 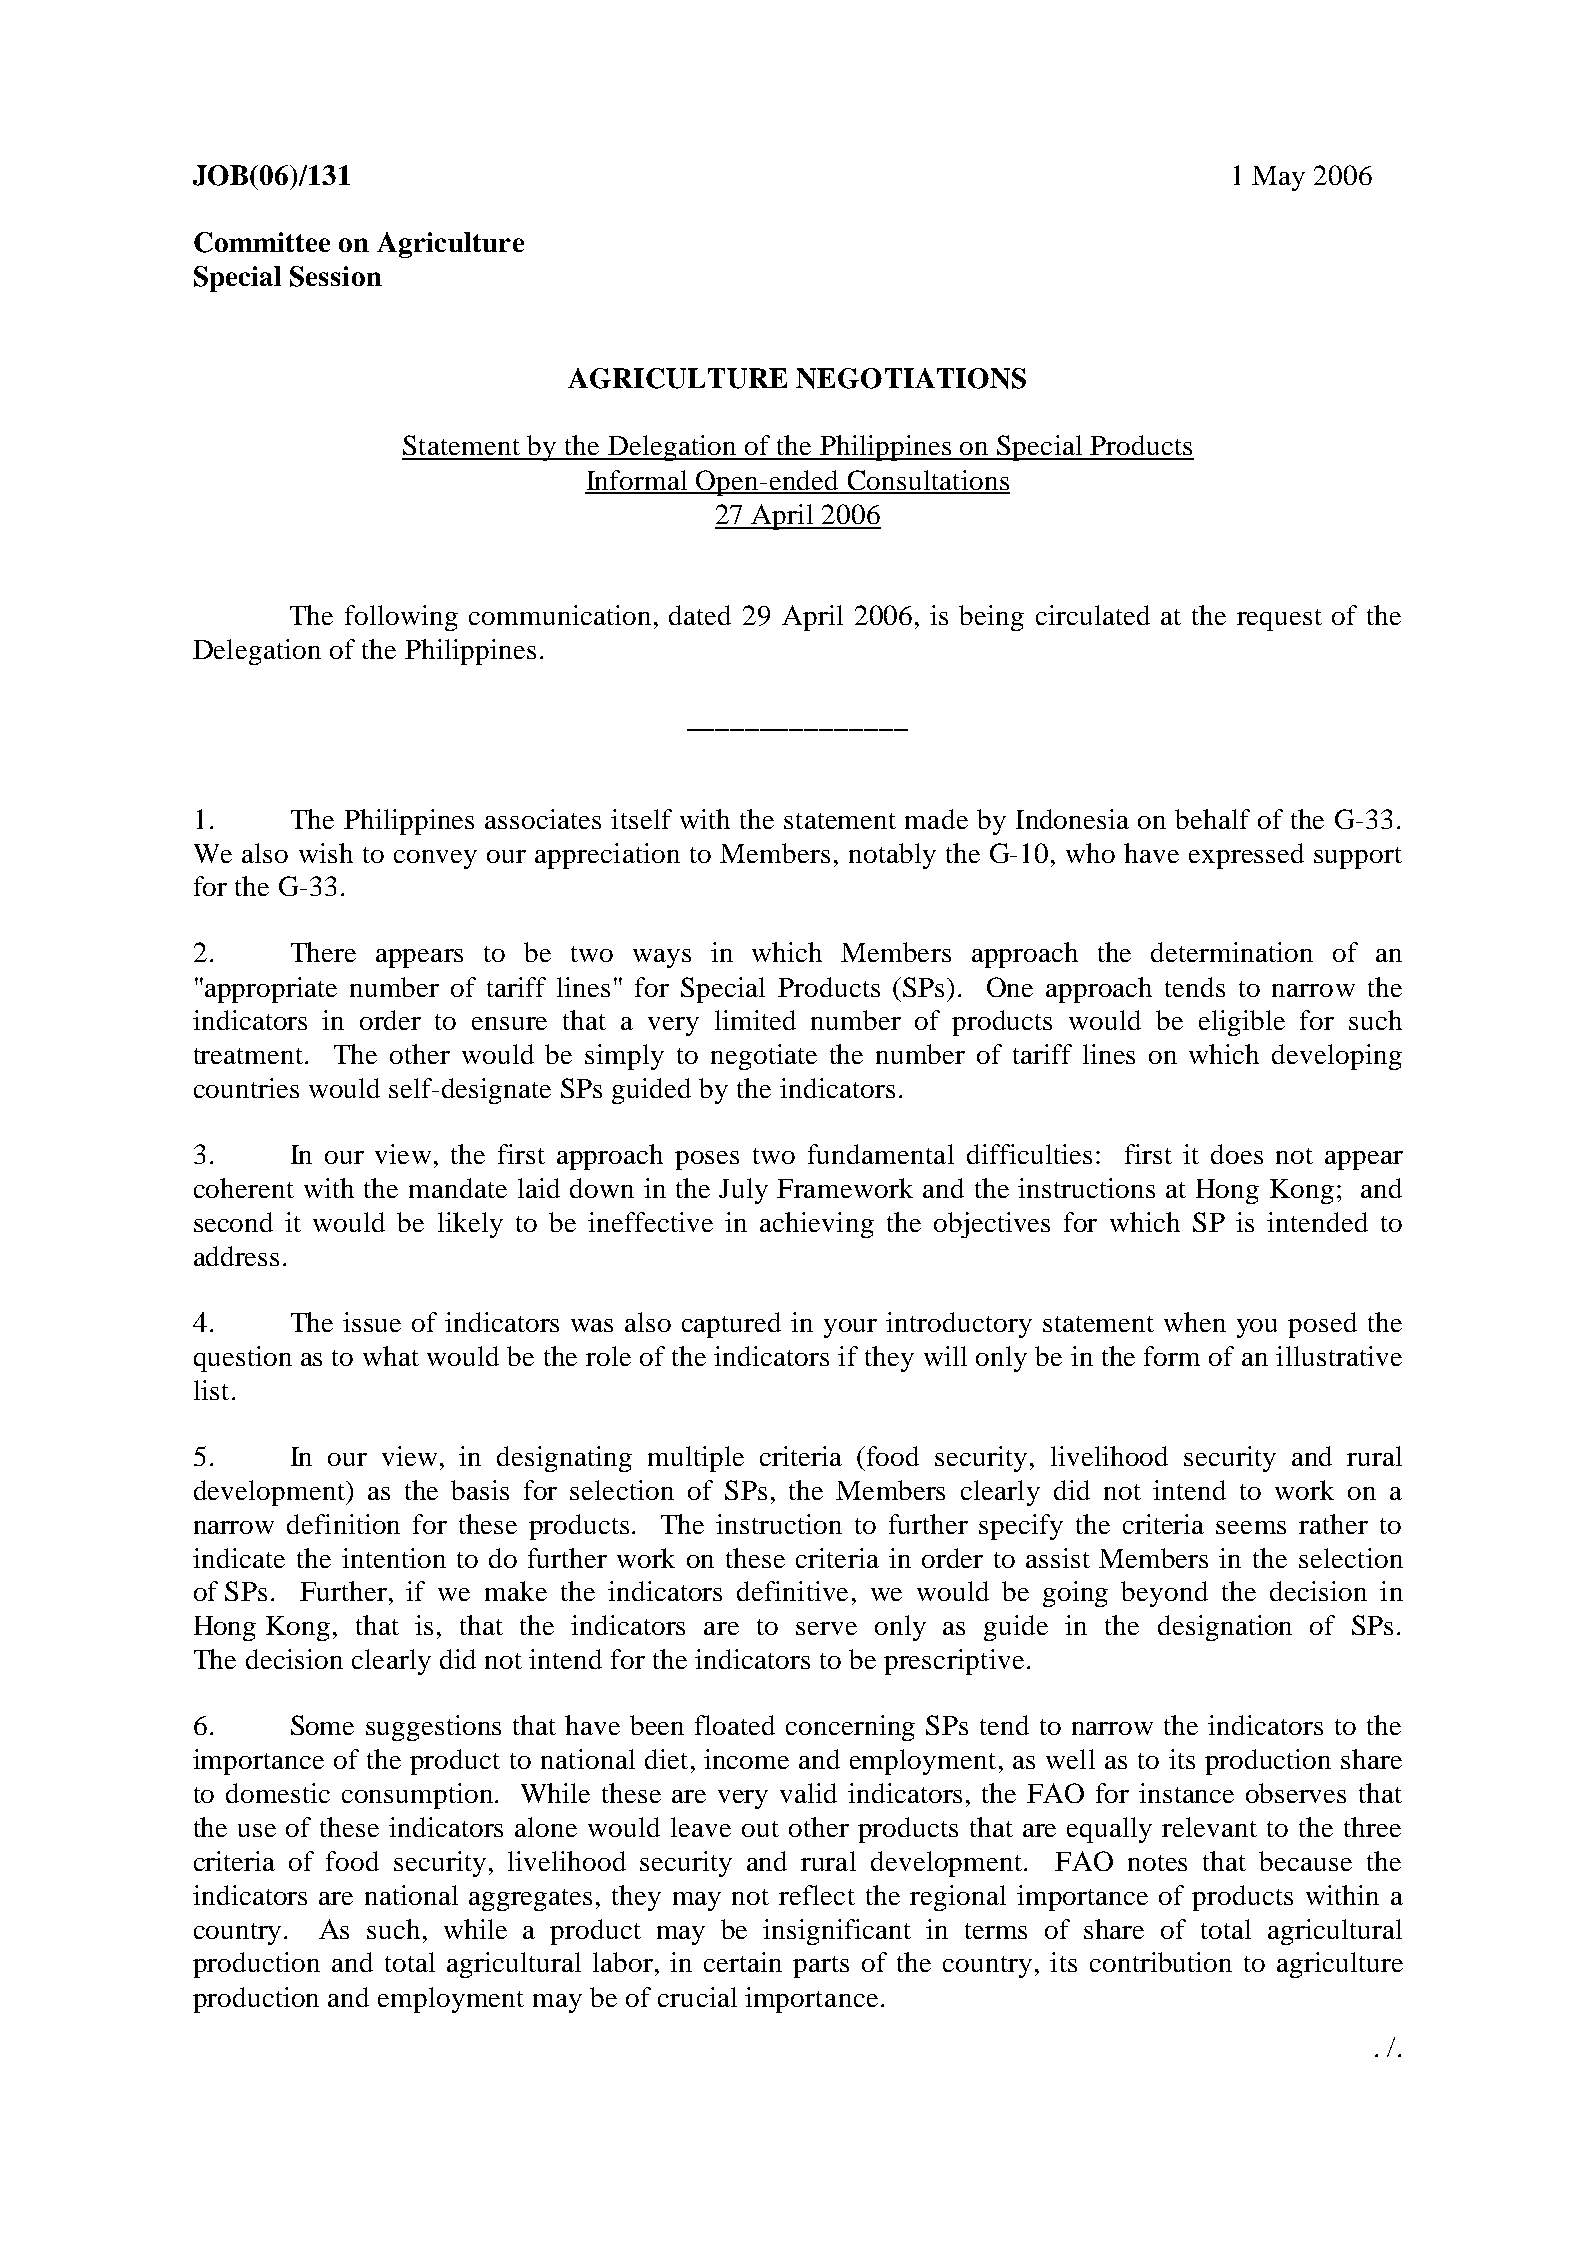 What do you see at coordinates (792, 1591) in the screenshot?
I see `definitive` at bounding box center [792, 1591].
